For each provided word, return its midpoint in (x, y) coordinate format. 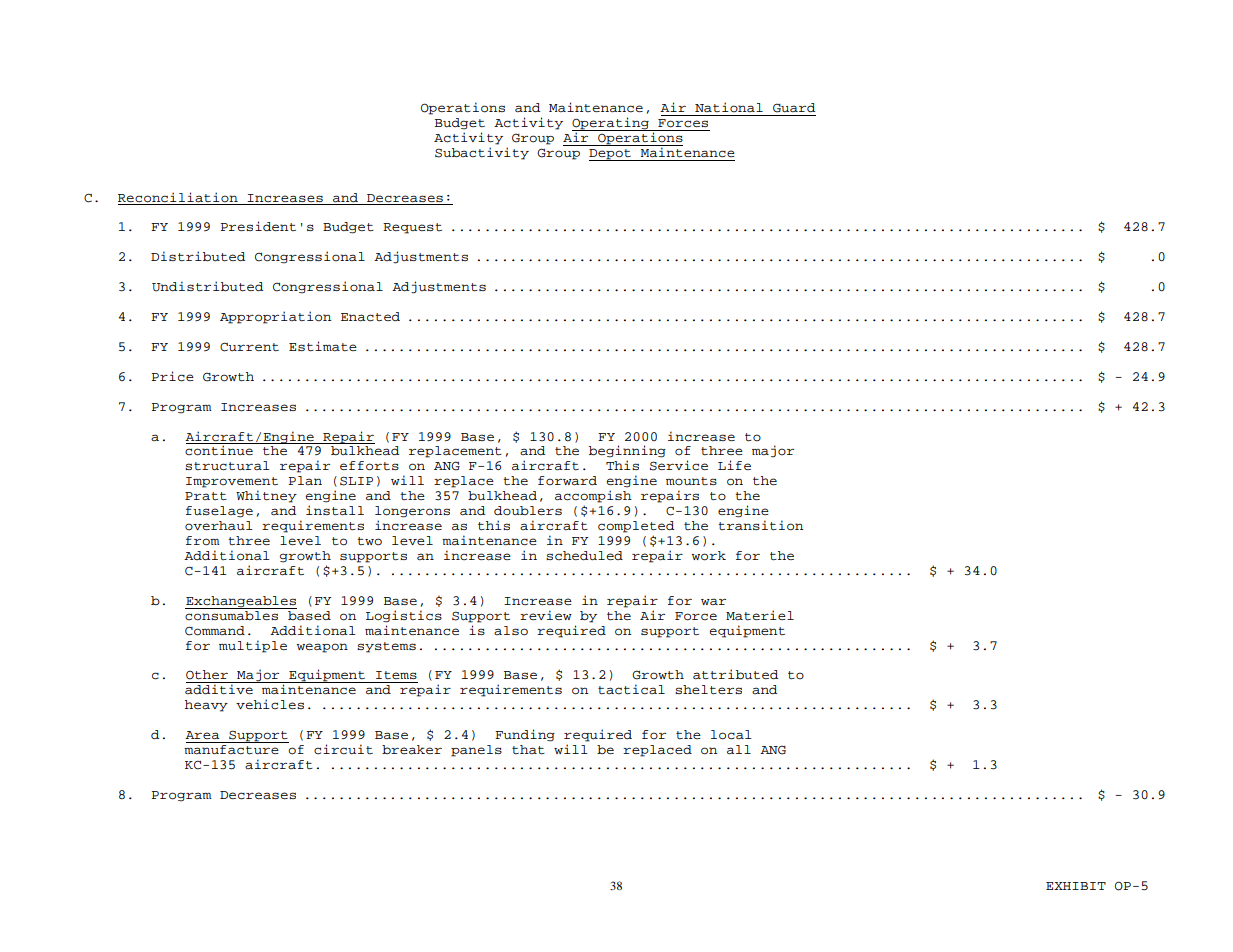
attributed (735, 674)
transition (761, 525)
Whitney (266, 496)
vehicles (270, 704)
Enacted (370, 317)
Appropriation (276, 317)
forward (567, 481)
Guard (794, 108)
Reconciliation (178, 197)
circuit (343, 749)
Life (734, 465)
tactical (631, 689)
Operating (611, 124)
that (528, 750)
